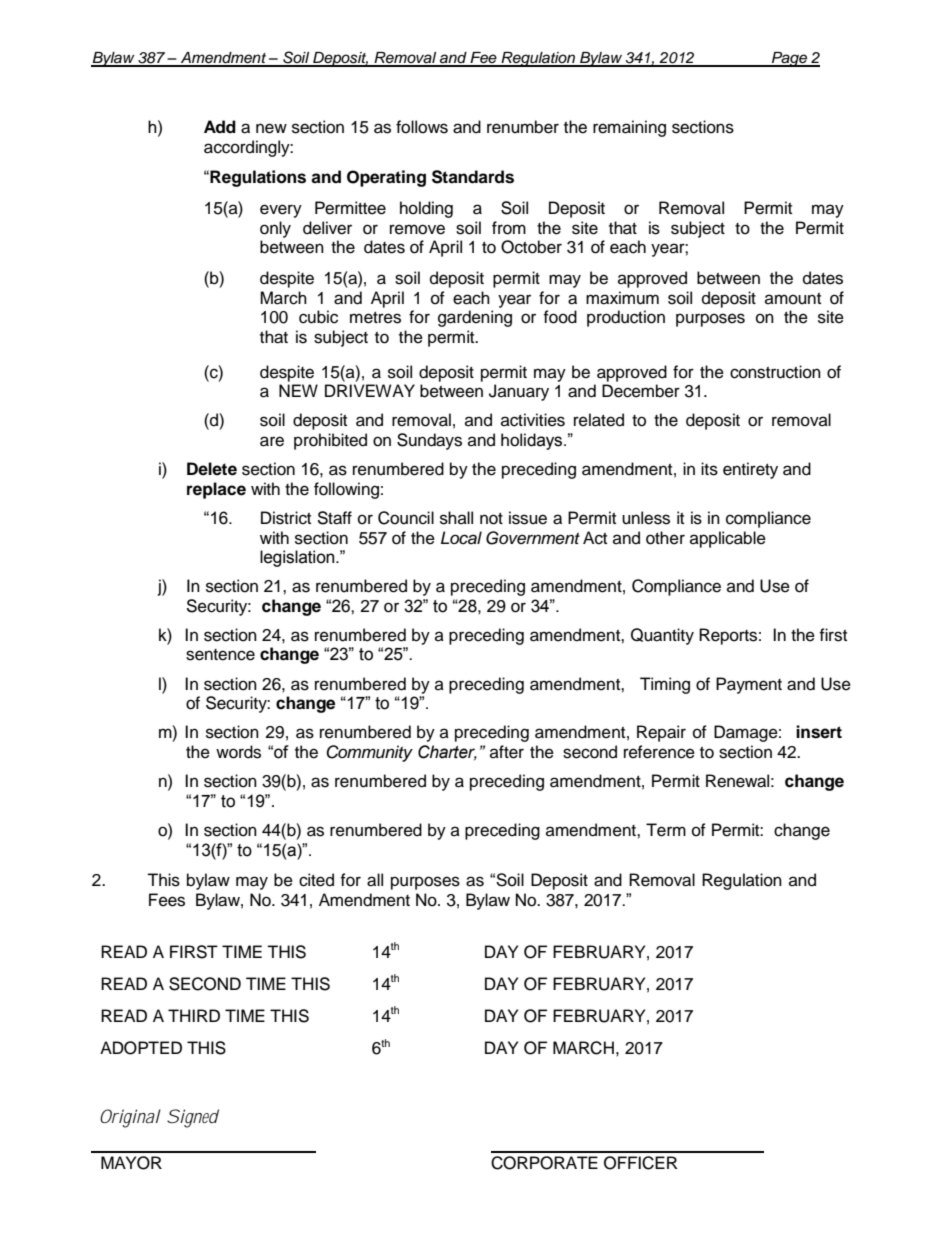 Image resolution: width=952 pixels, height=1233 pixels. Describe the element at coordinates (790, 59) in the page. I see `Page` at that location.
